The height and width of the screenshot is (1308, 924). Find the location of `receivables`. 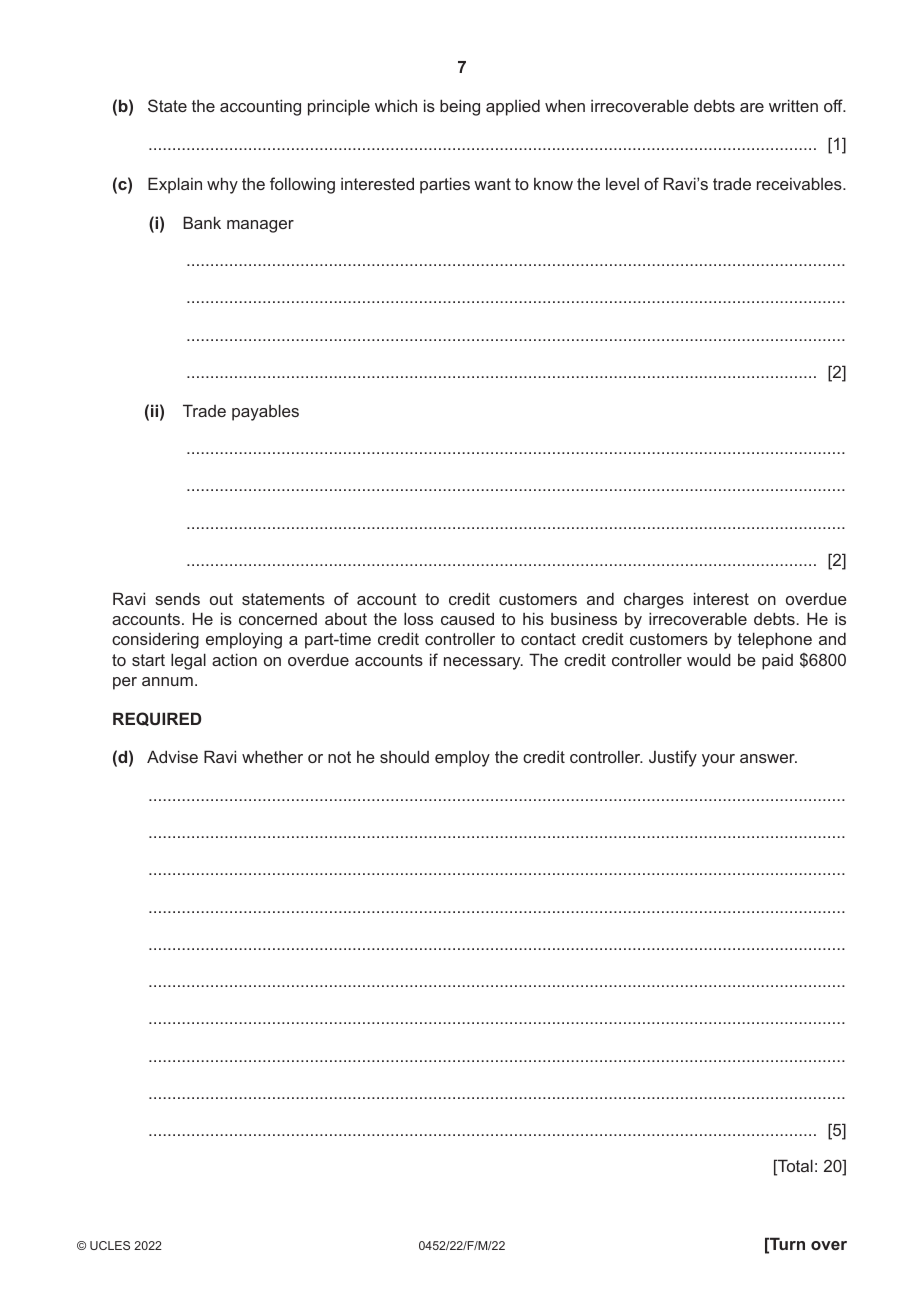

receivables is located at coordinates (800, 183).
